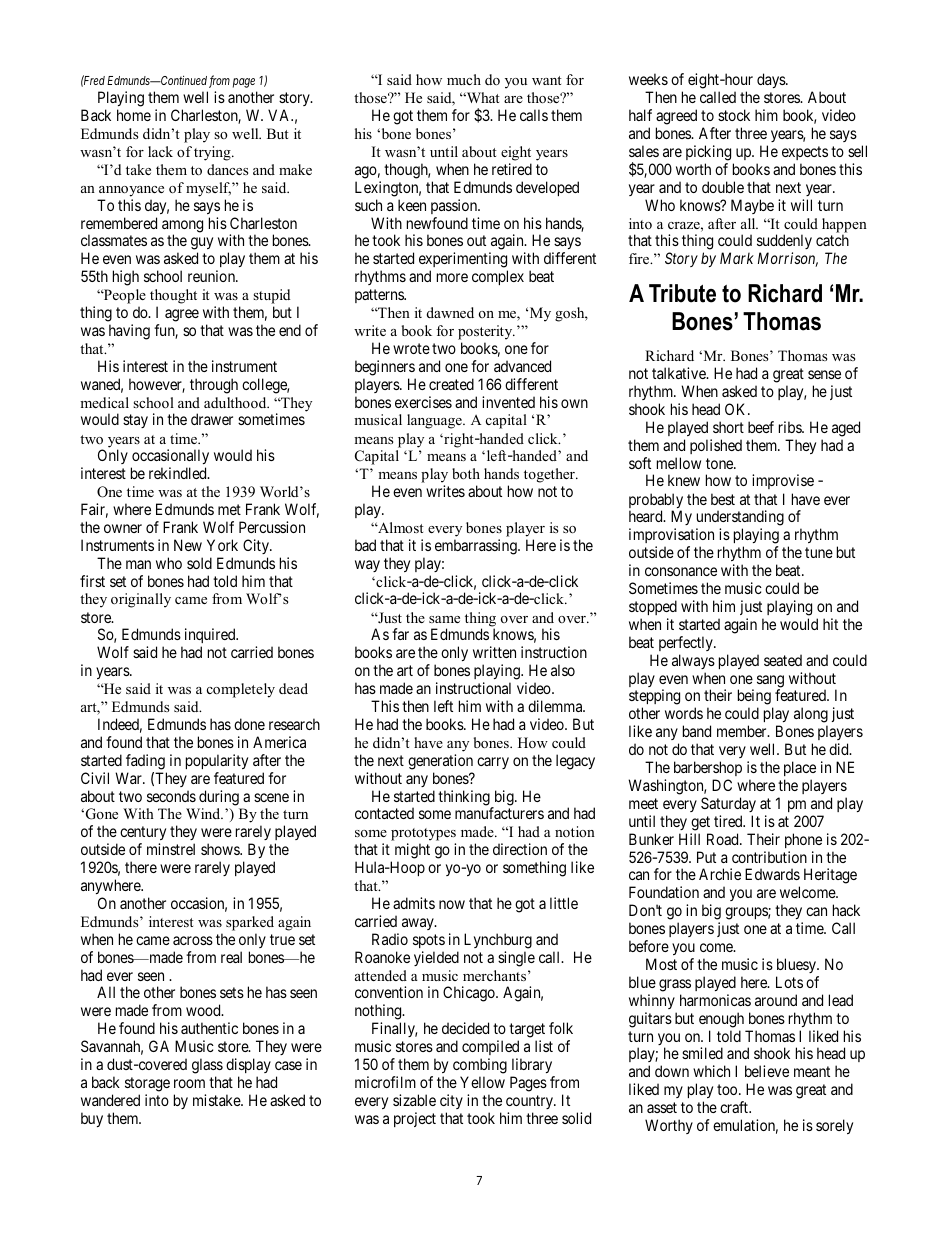 This screenshot has height=1233, width=952. Describe the element at coordinates (734, 115) in the screenshot. I see `stock` at that location.
